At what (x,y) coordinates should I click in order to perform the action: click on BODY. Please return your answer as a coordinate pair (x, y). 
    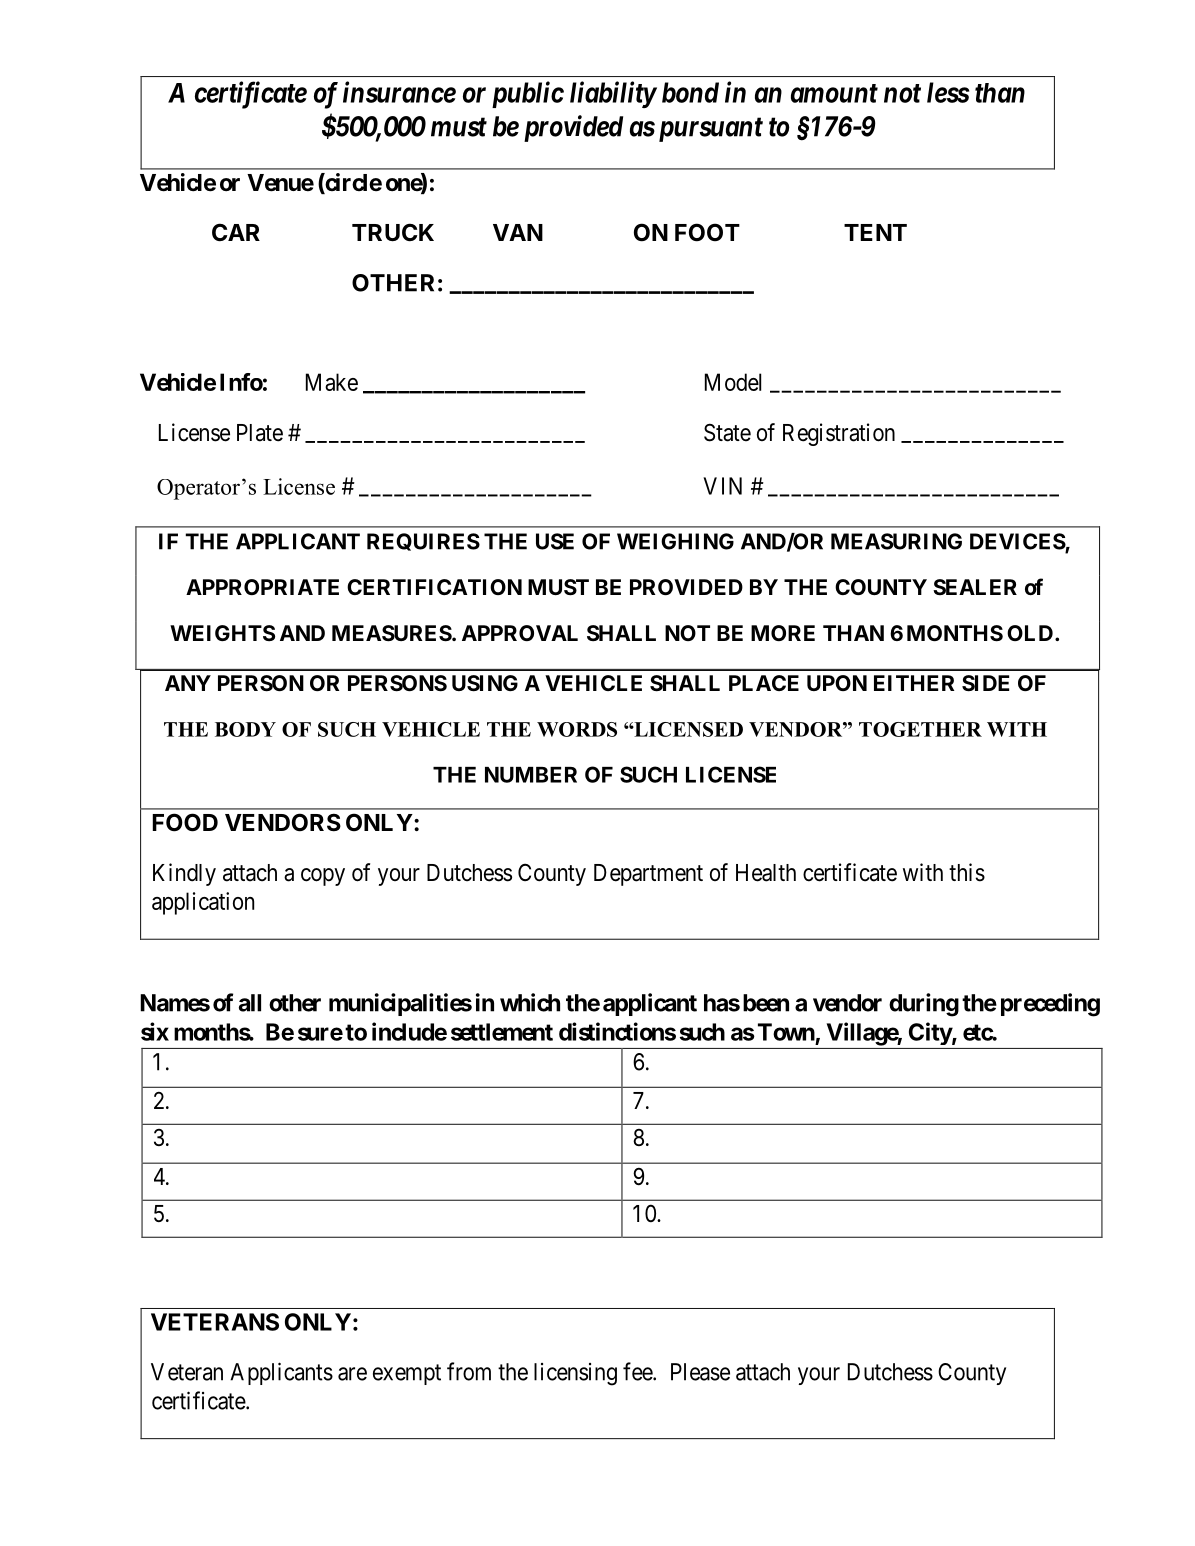
    Looking at the image, I should click on (245, 729).
